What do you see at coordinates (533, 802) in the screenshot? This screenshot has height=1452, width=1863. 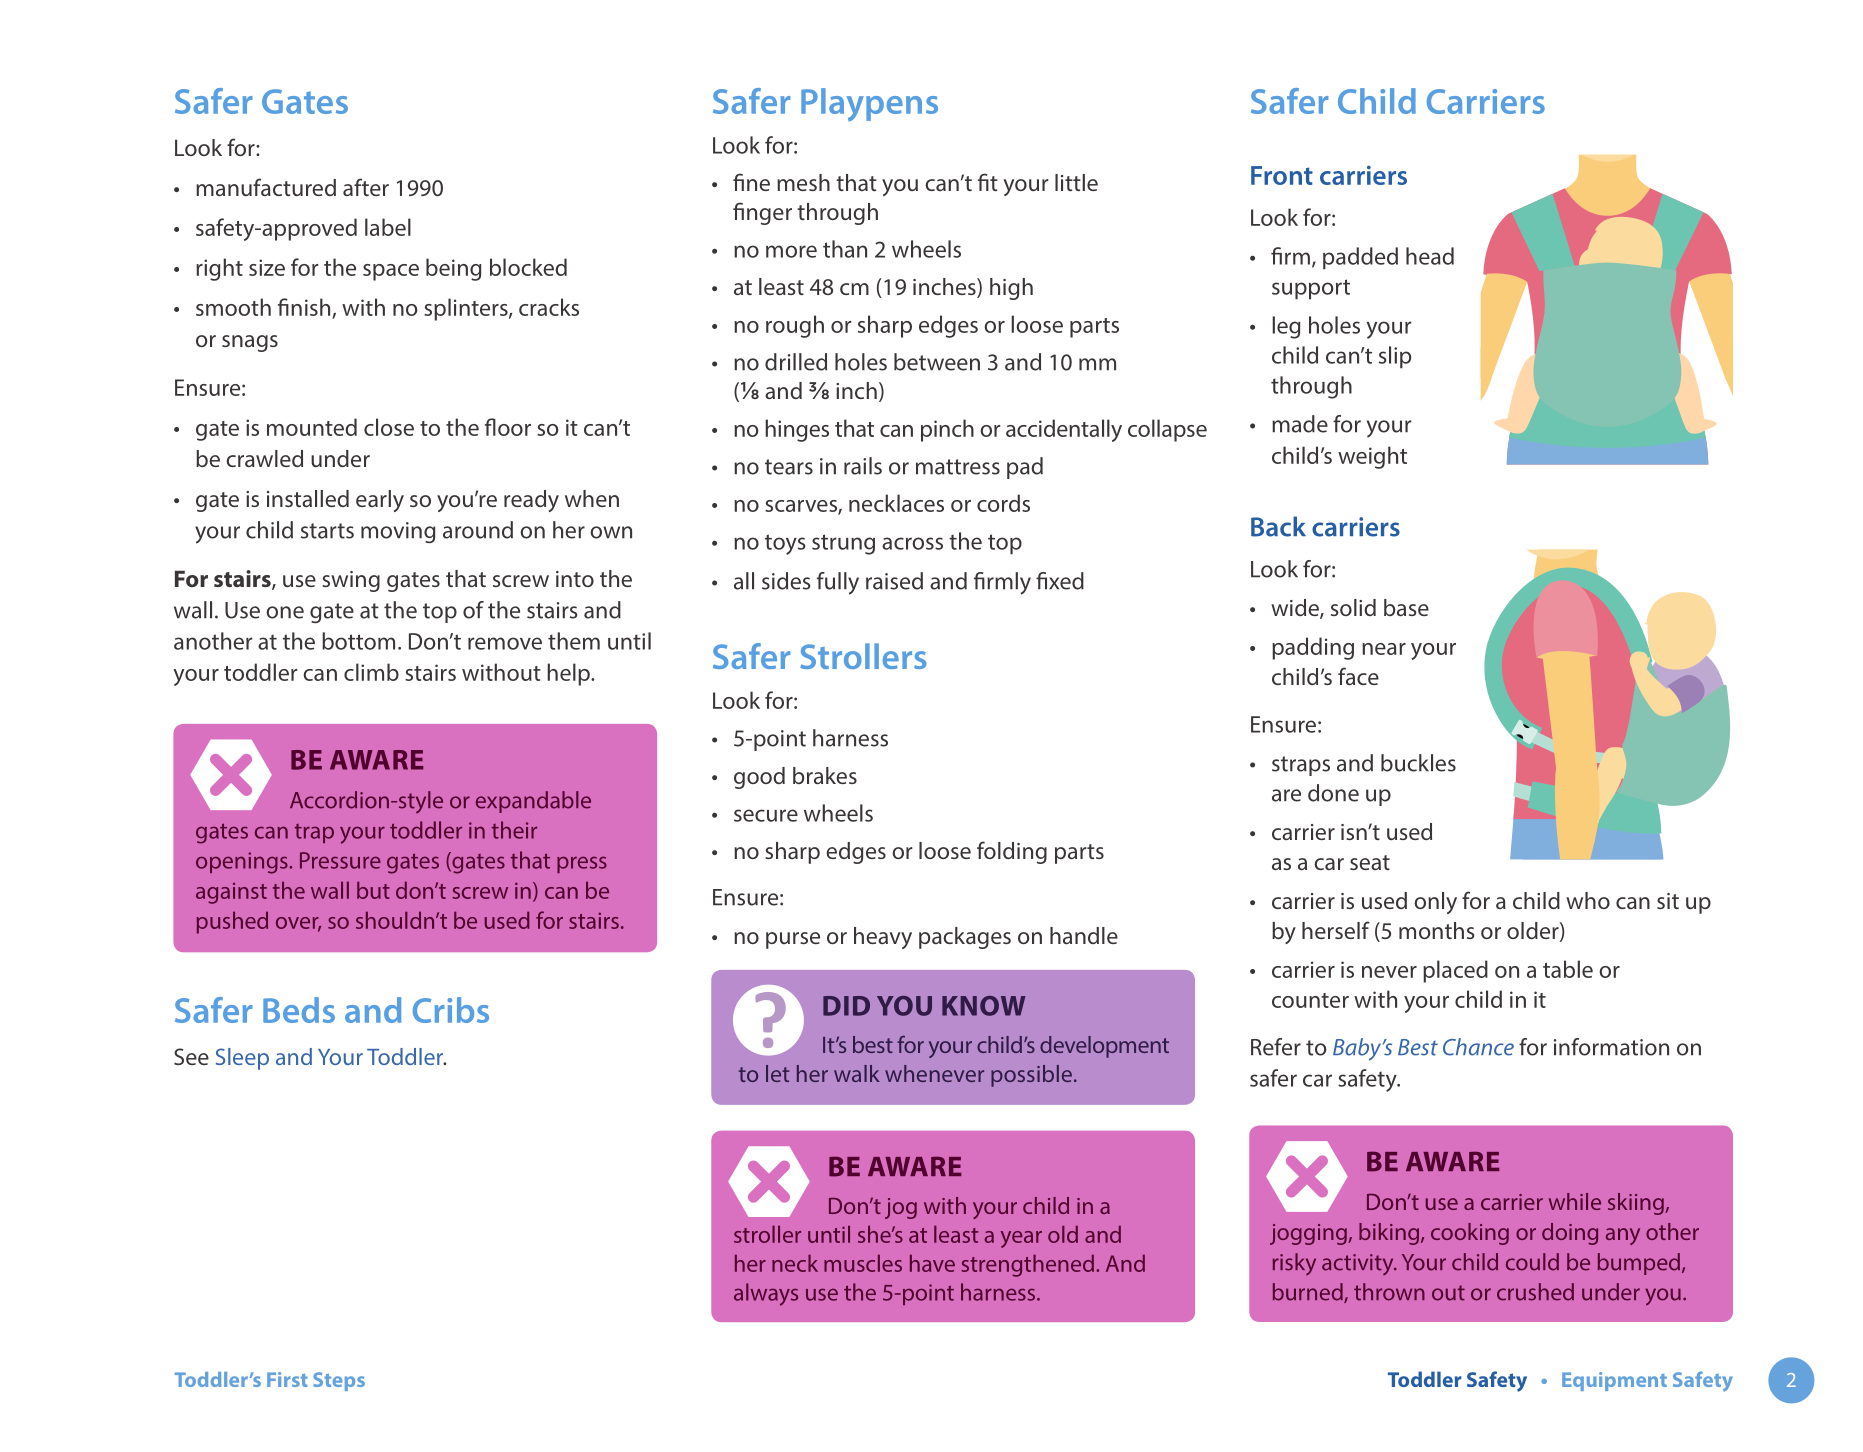 I see `expandable` at bounding box center [533, 802].
